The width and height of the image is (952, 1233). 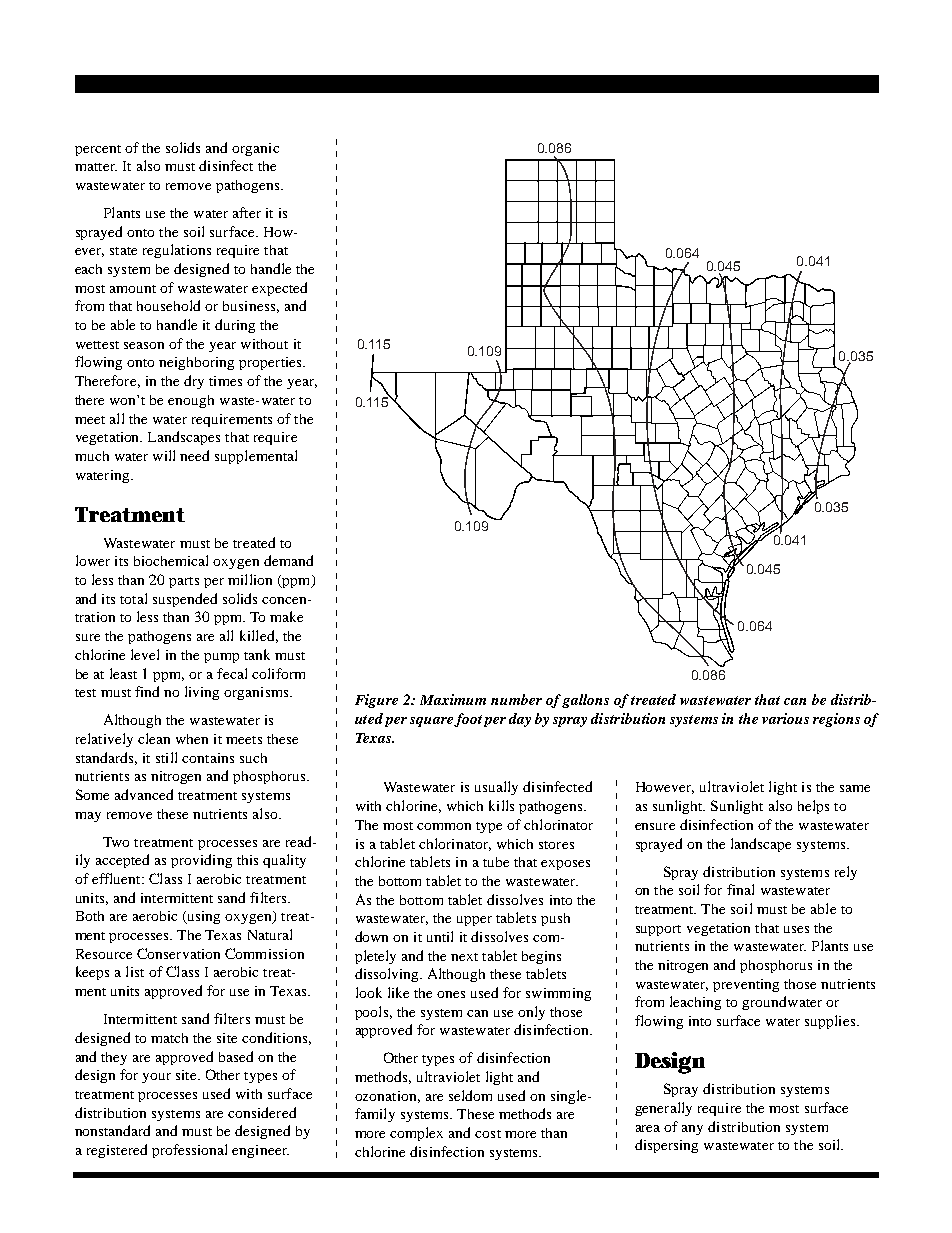 What do you see at coordinates (255, 149) in the image?
I see `organic` at bounding box center [255, 149].
